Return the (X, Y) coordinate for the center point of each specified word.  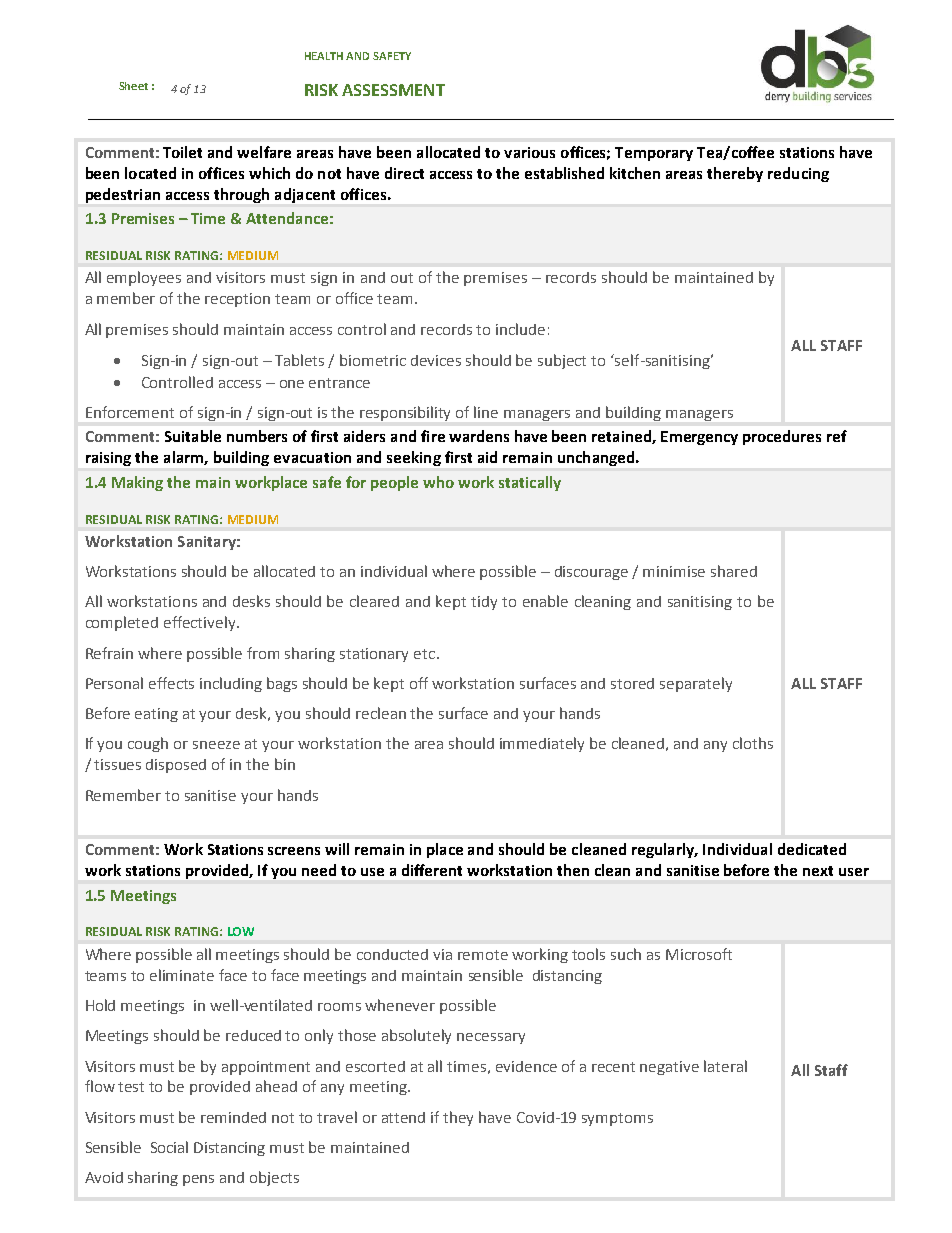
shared (734, 571)
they (458, 1118)
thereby (735, 174)
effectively (201, 623)
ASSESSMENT (393, 90)
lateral (725, 1066)
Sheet (133, 86)
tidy (484, 603)
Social (169, 1147)
